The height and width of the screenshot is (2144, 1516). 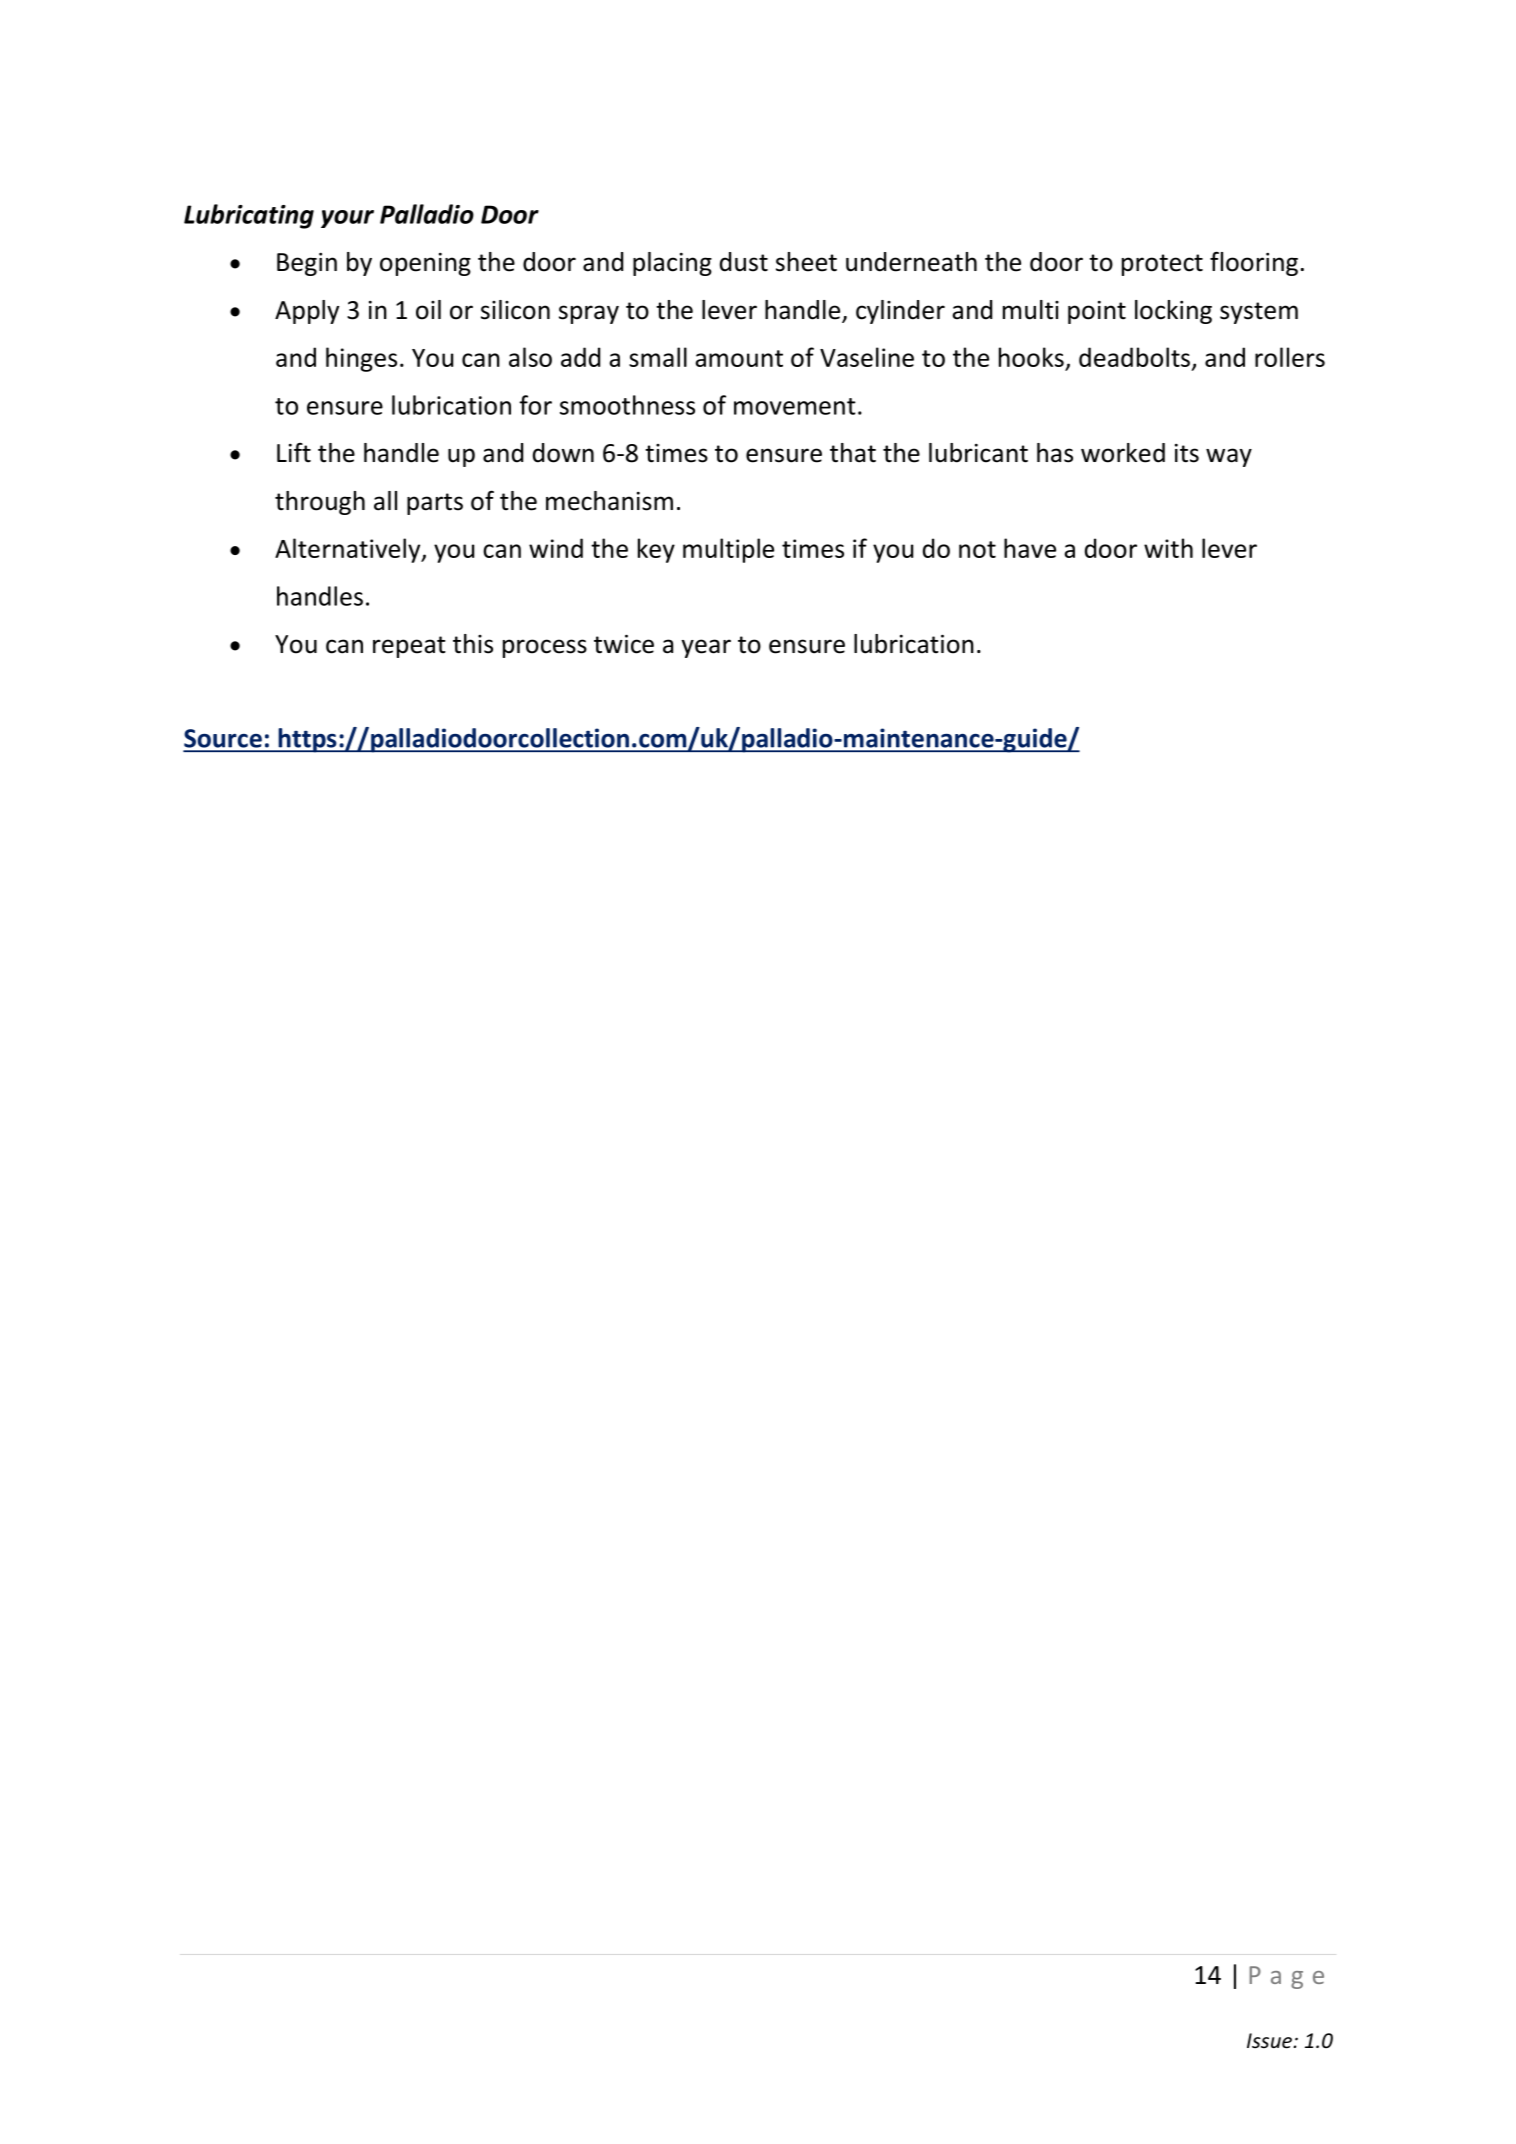 What do you see at coordinates (545, 648) in the screenshot?
I see `process` at bounding box center [545, 648].
